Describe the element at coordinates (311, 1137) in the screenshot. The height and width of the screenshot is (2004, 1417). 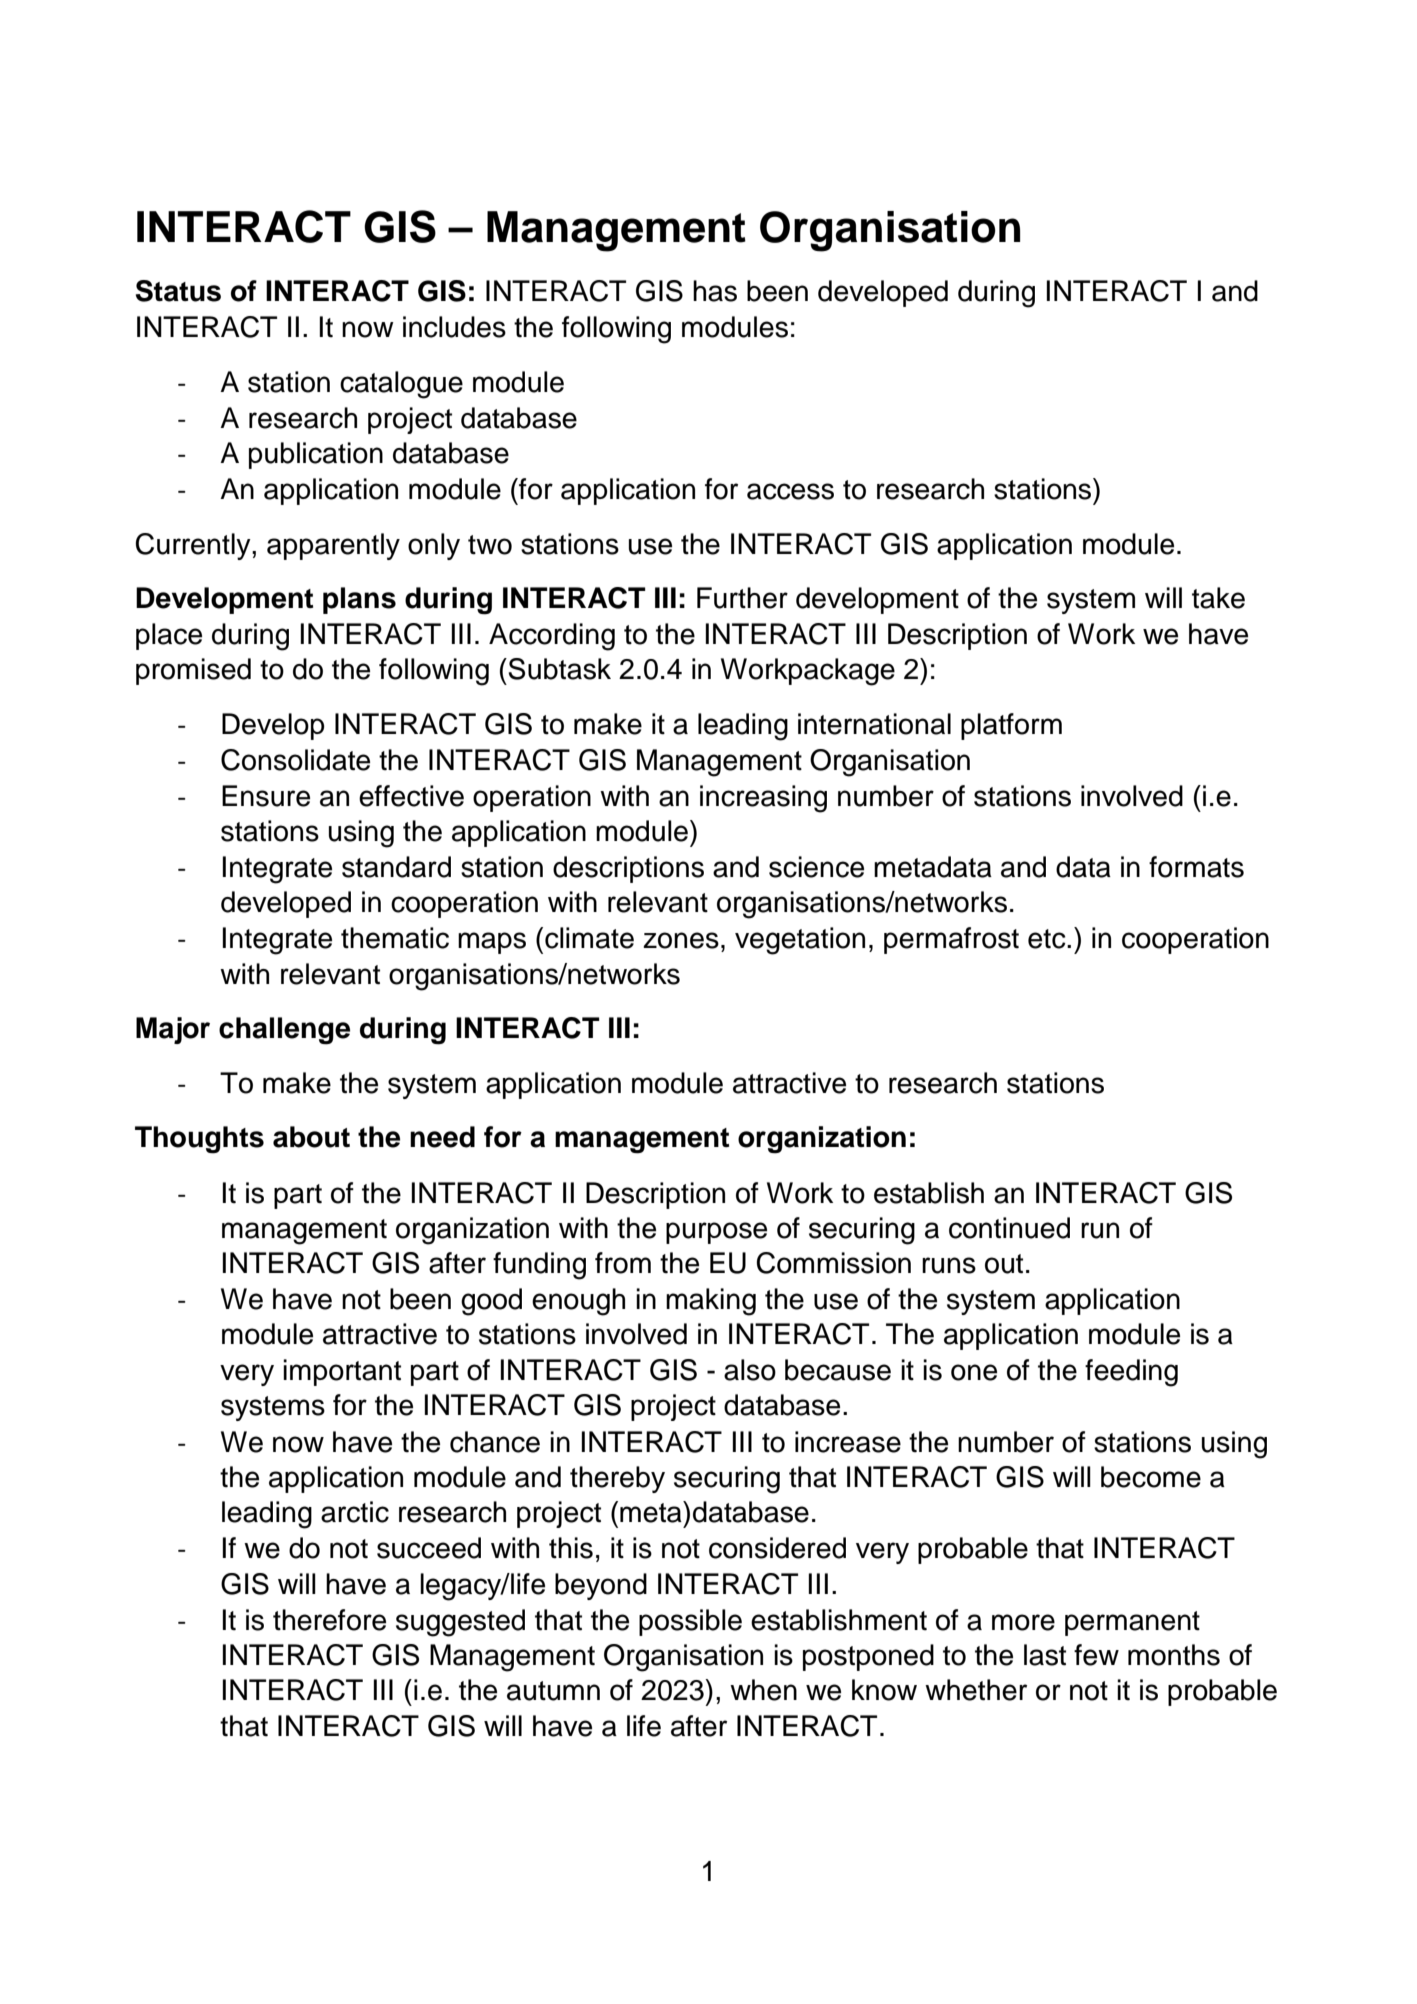
I see `about` at that location.
